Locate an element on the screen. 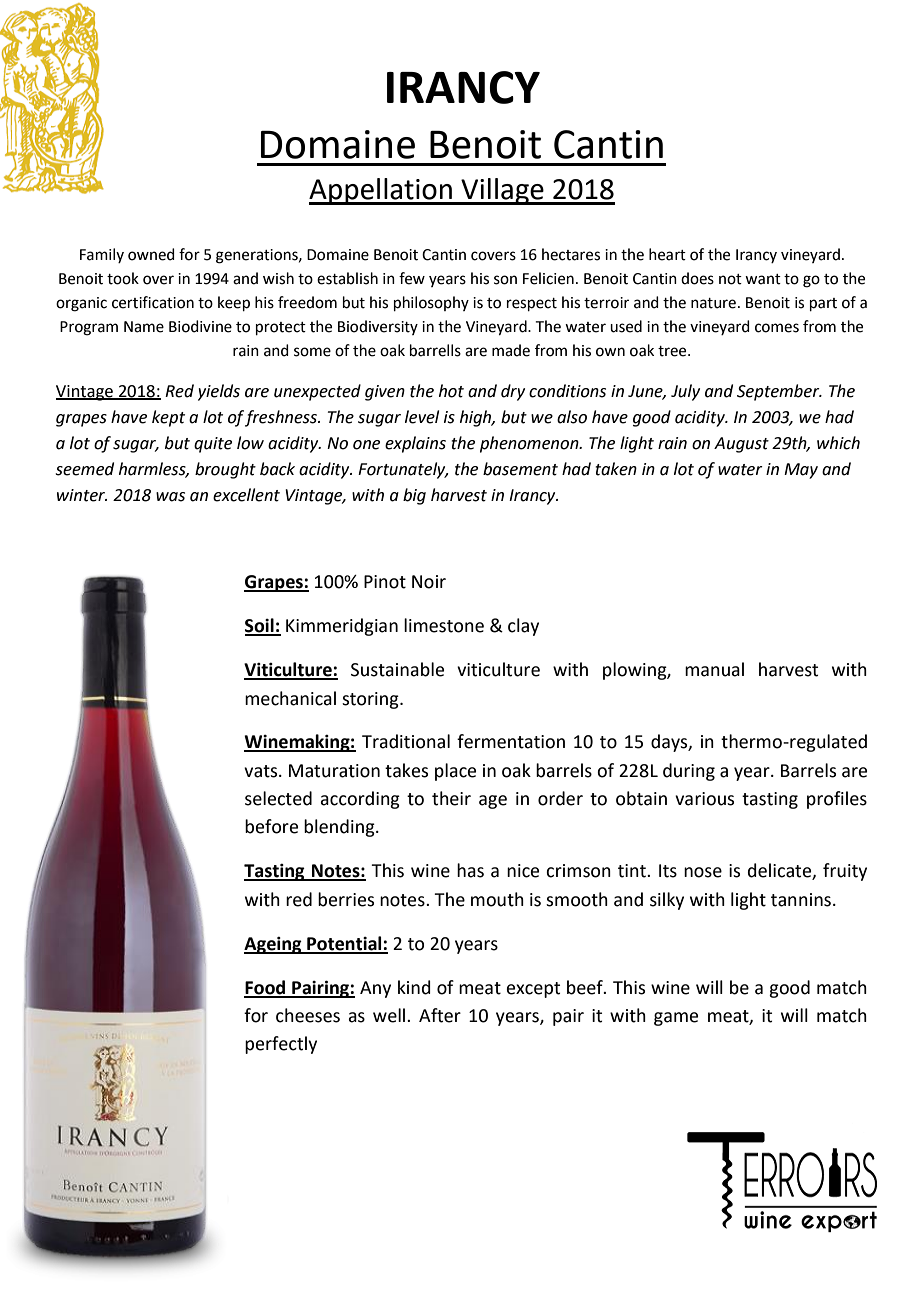 This screenshot has height=1308, width=924. owned is located at coordinates (151, 254).
